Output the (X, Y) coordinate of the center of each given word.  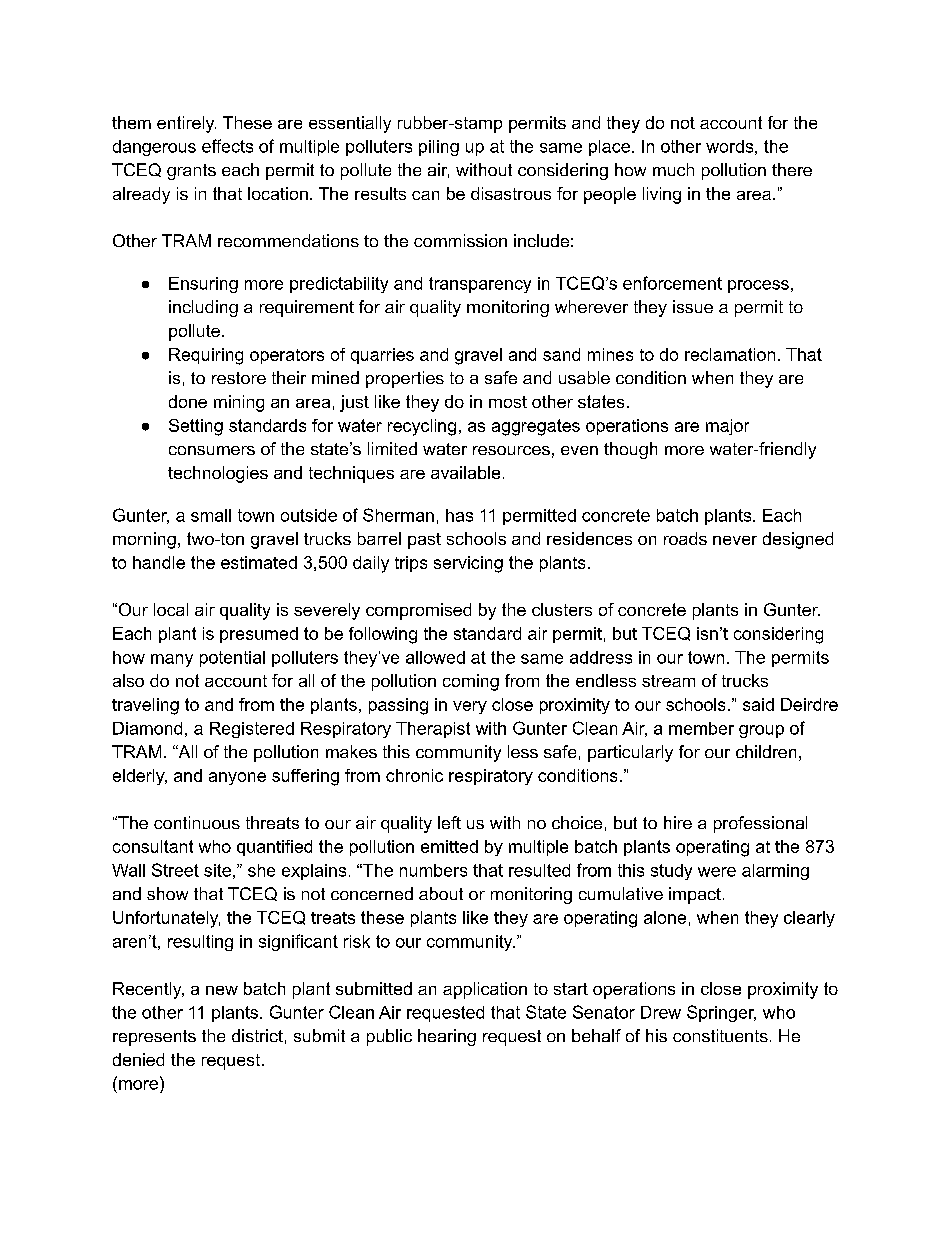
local (171, 609)
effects (227, 146)
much (673, 169)
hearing (447, 1037)
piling (439, 148)
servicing (468, 564)
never (735, 540)
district (257, 1035)
